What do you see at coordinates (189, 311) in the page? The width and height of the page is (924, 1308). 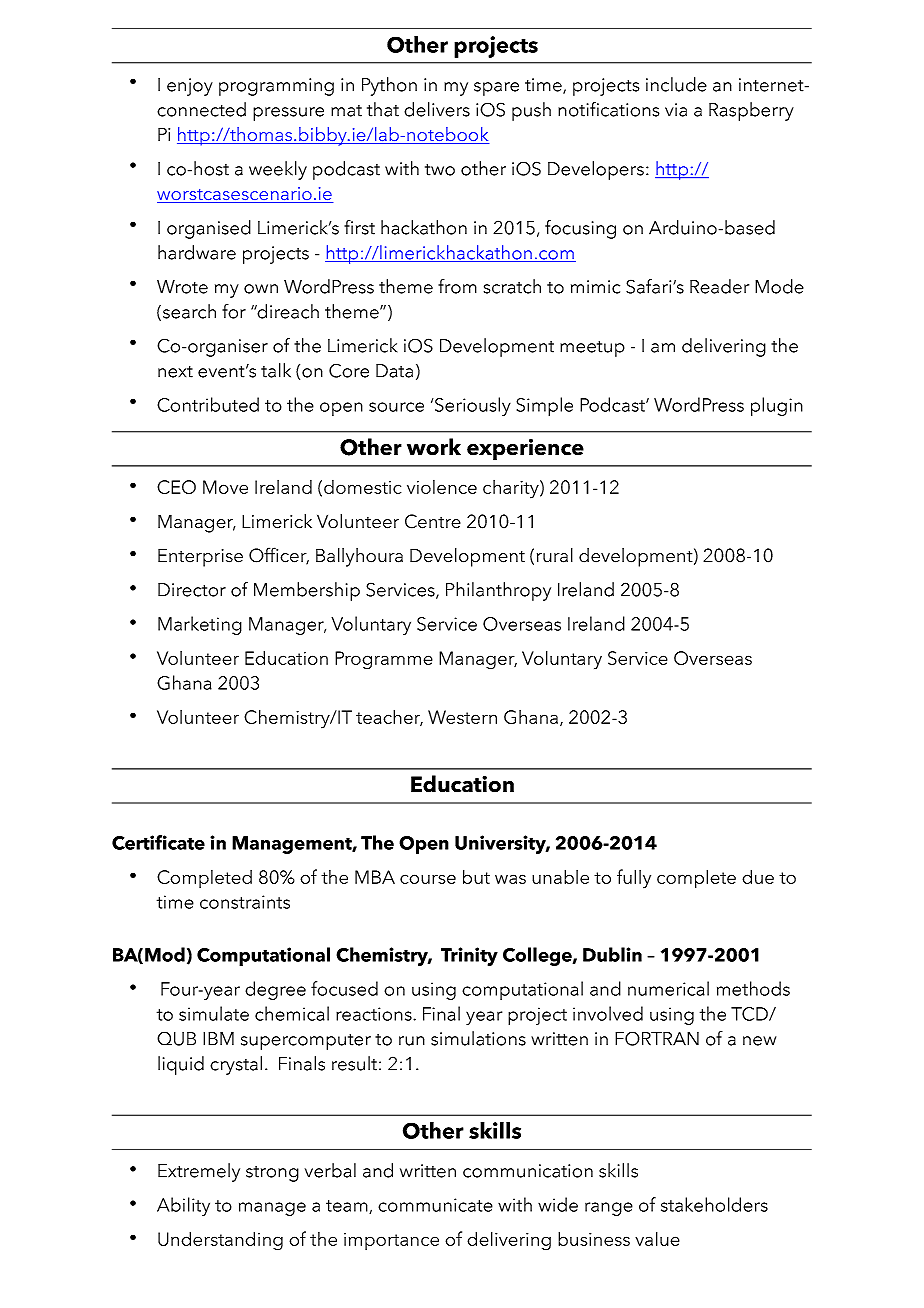 I see `search` at bounding box center [189, 311].
